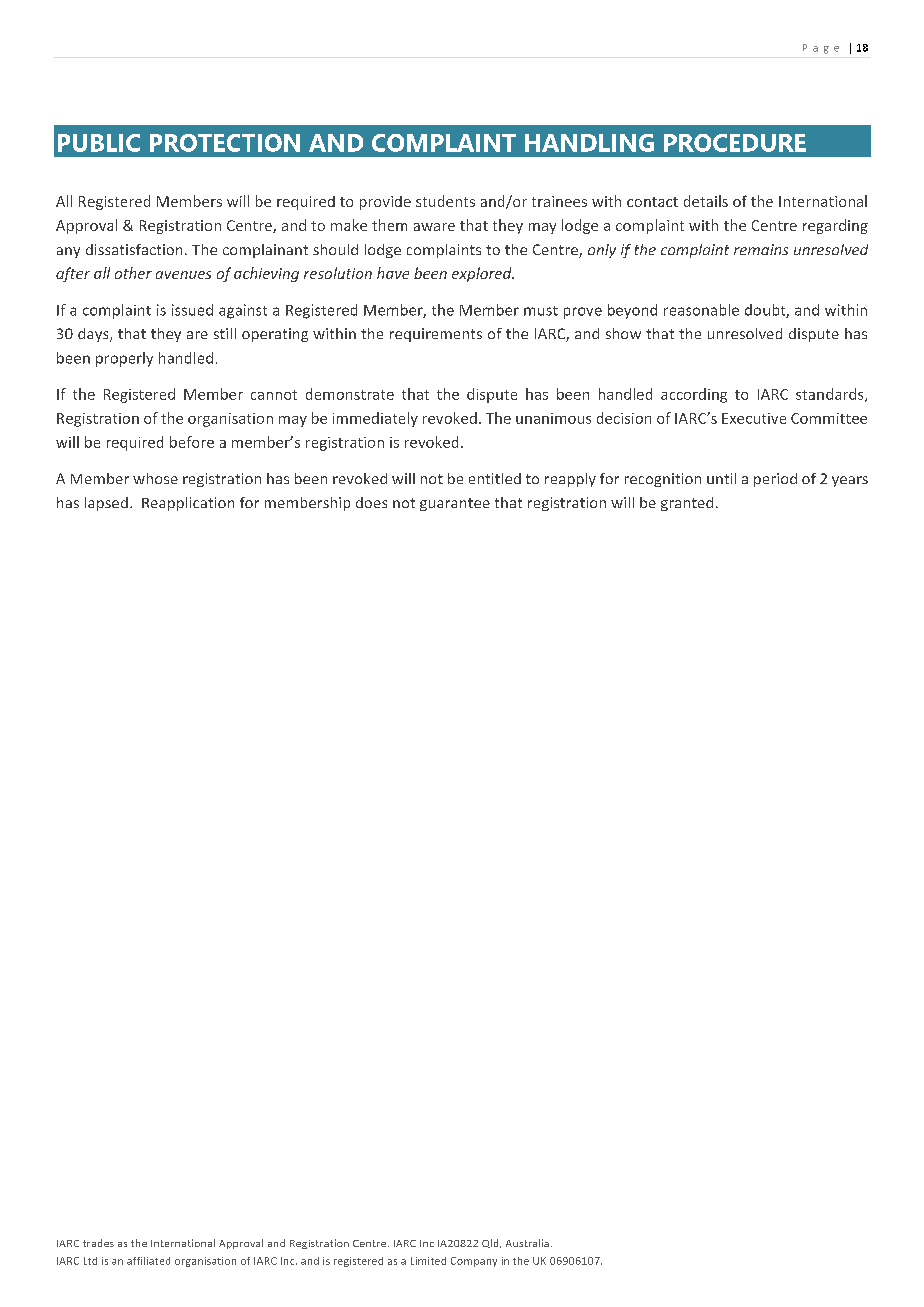 This screenshot has height=1307, width=924. Describe the element at coordinates (455, 504) in the screenshot. I see `guarantee` at that location.
